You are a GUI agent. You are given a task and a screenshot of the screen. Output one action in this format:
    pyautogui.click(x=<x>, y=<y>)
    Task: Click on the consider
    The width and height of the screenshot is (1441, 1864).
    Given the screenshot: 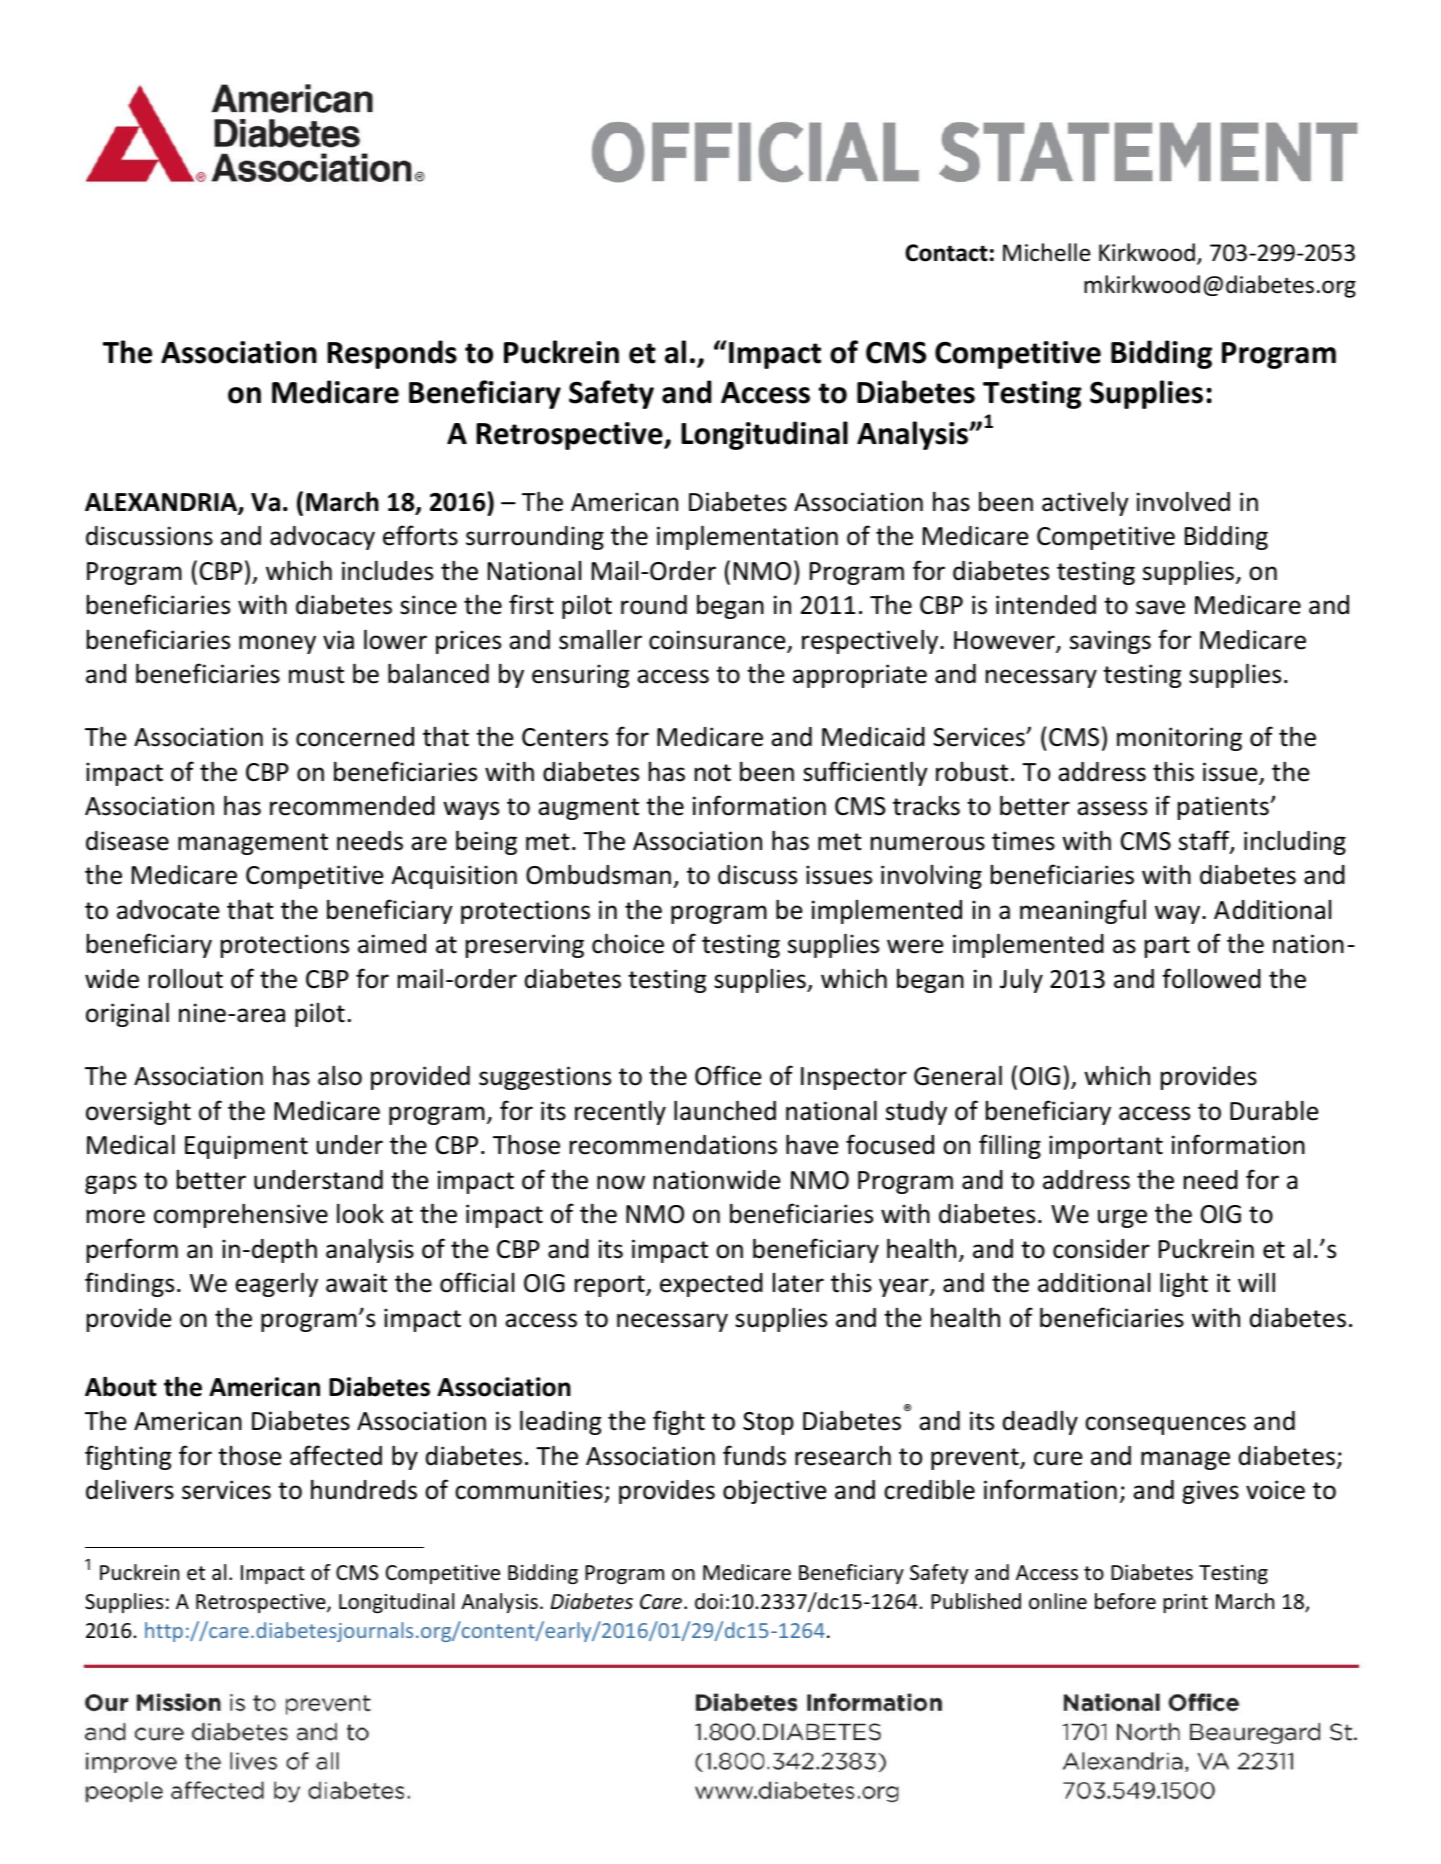 What is the action you would take?
    pyautogui.click(x=1101, y=1249)
